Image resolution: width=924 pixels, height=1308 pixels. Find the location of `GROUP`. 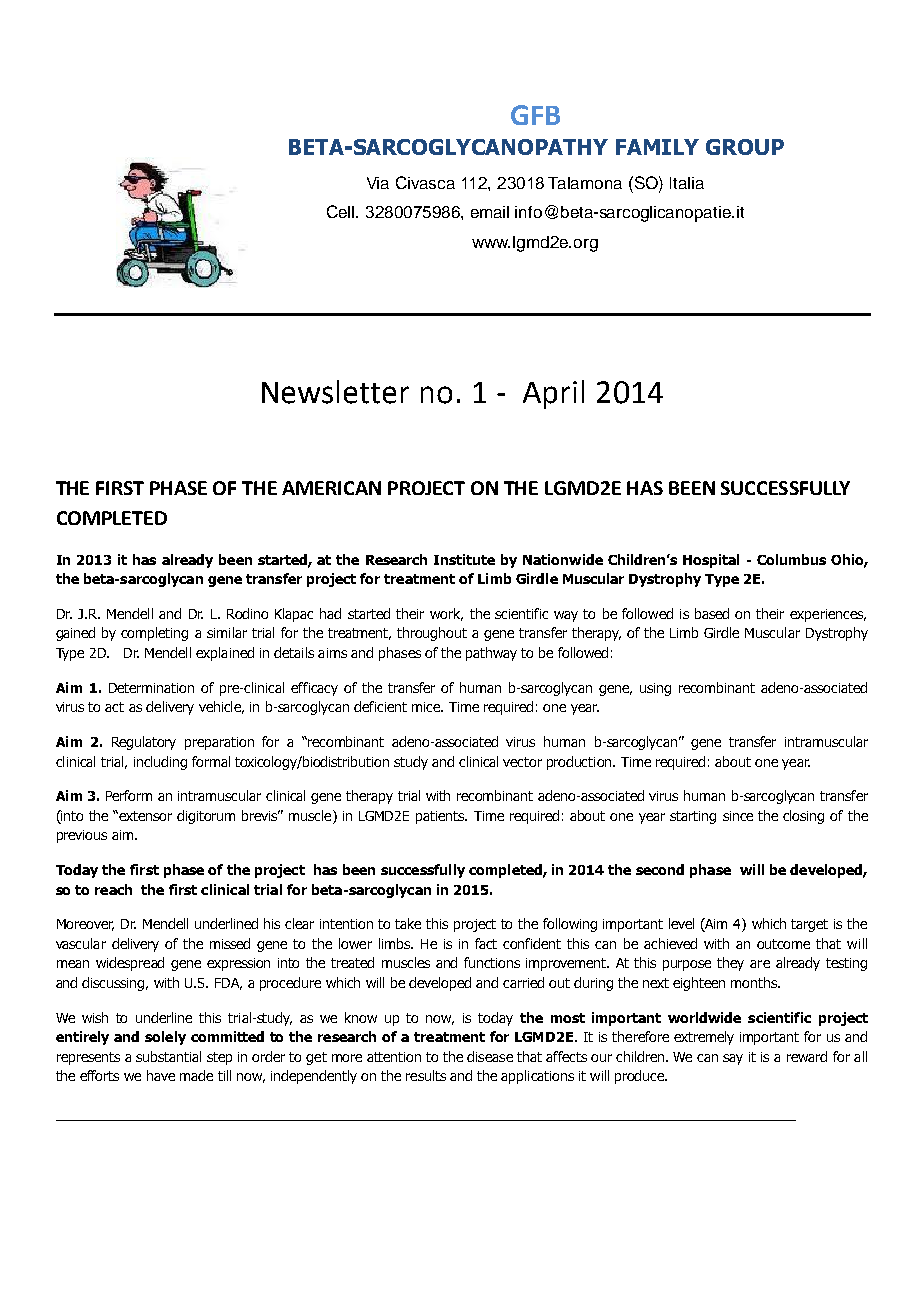

GROUP is located at coordinates (745, 147).
